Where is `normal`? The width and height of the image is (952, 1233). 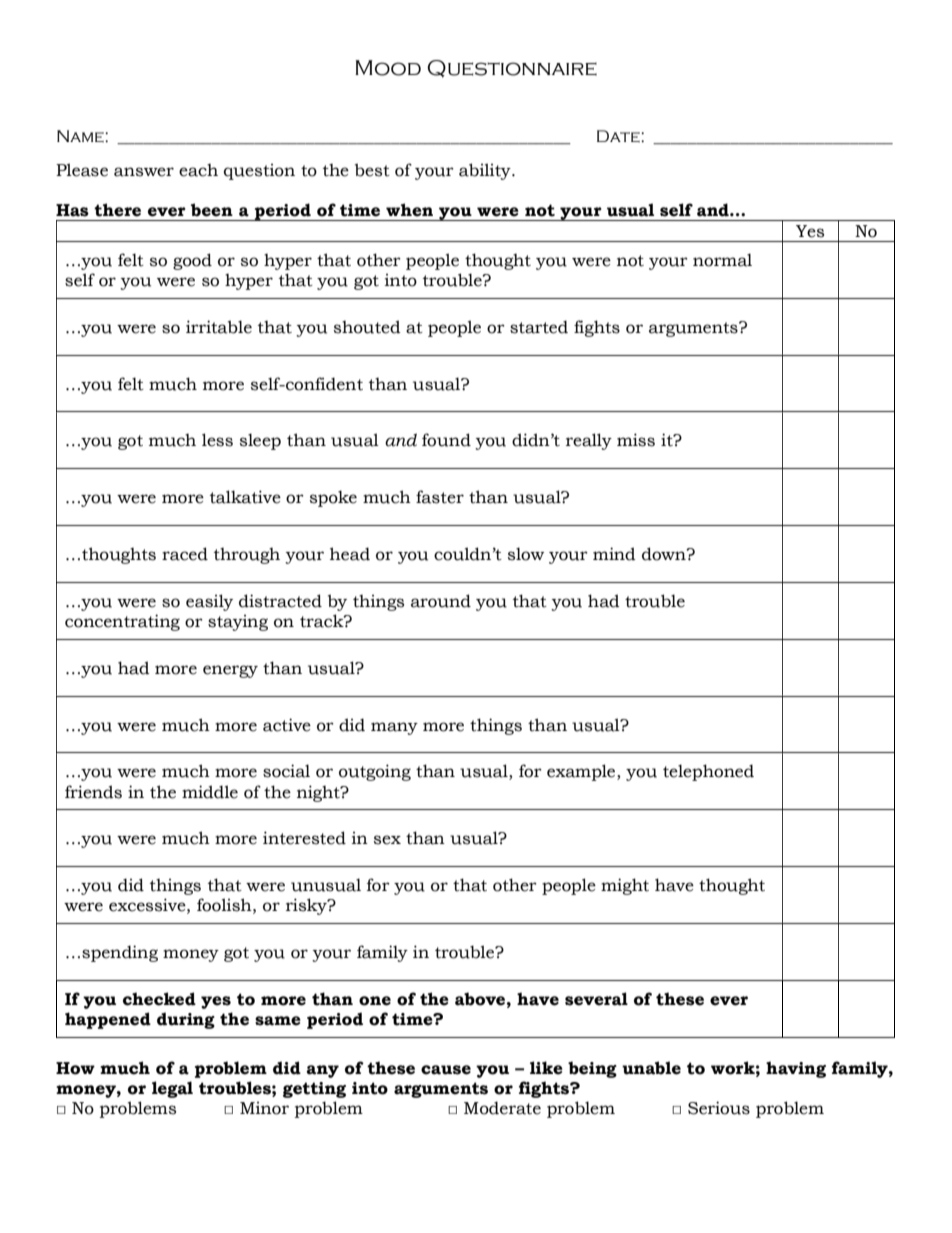
normal is located at coordinates (722, 260).
